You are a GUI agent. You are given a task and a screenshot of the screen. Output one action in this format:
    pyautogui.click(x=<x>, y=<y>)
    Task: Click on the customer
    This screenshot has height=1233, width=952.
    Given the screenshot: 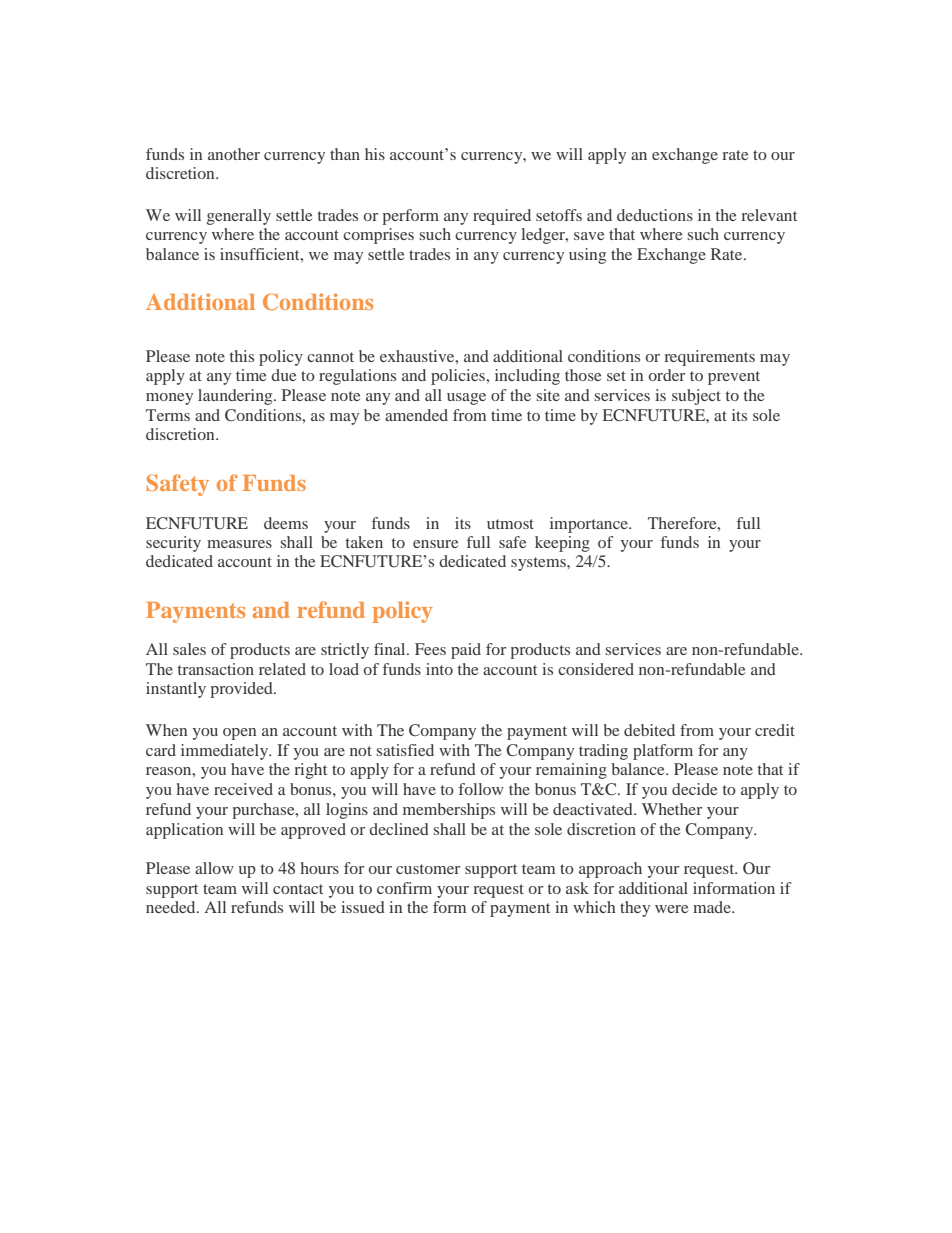 What is the action you would take?
    pyautogui.click(x=428, y=869)
